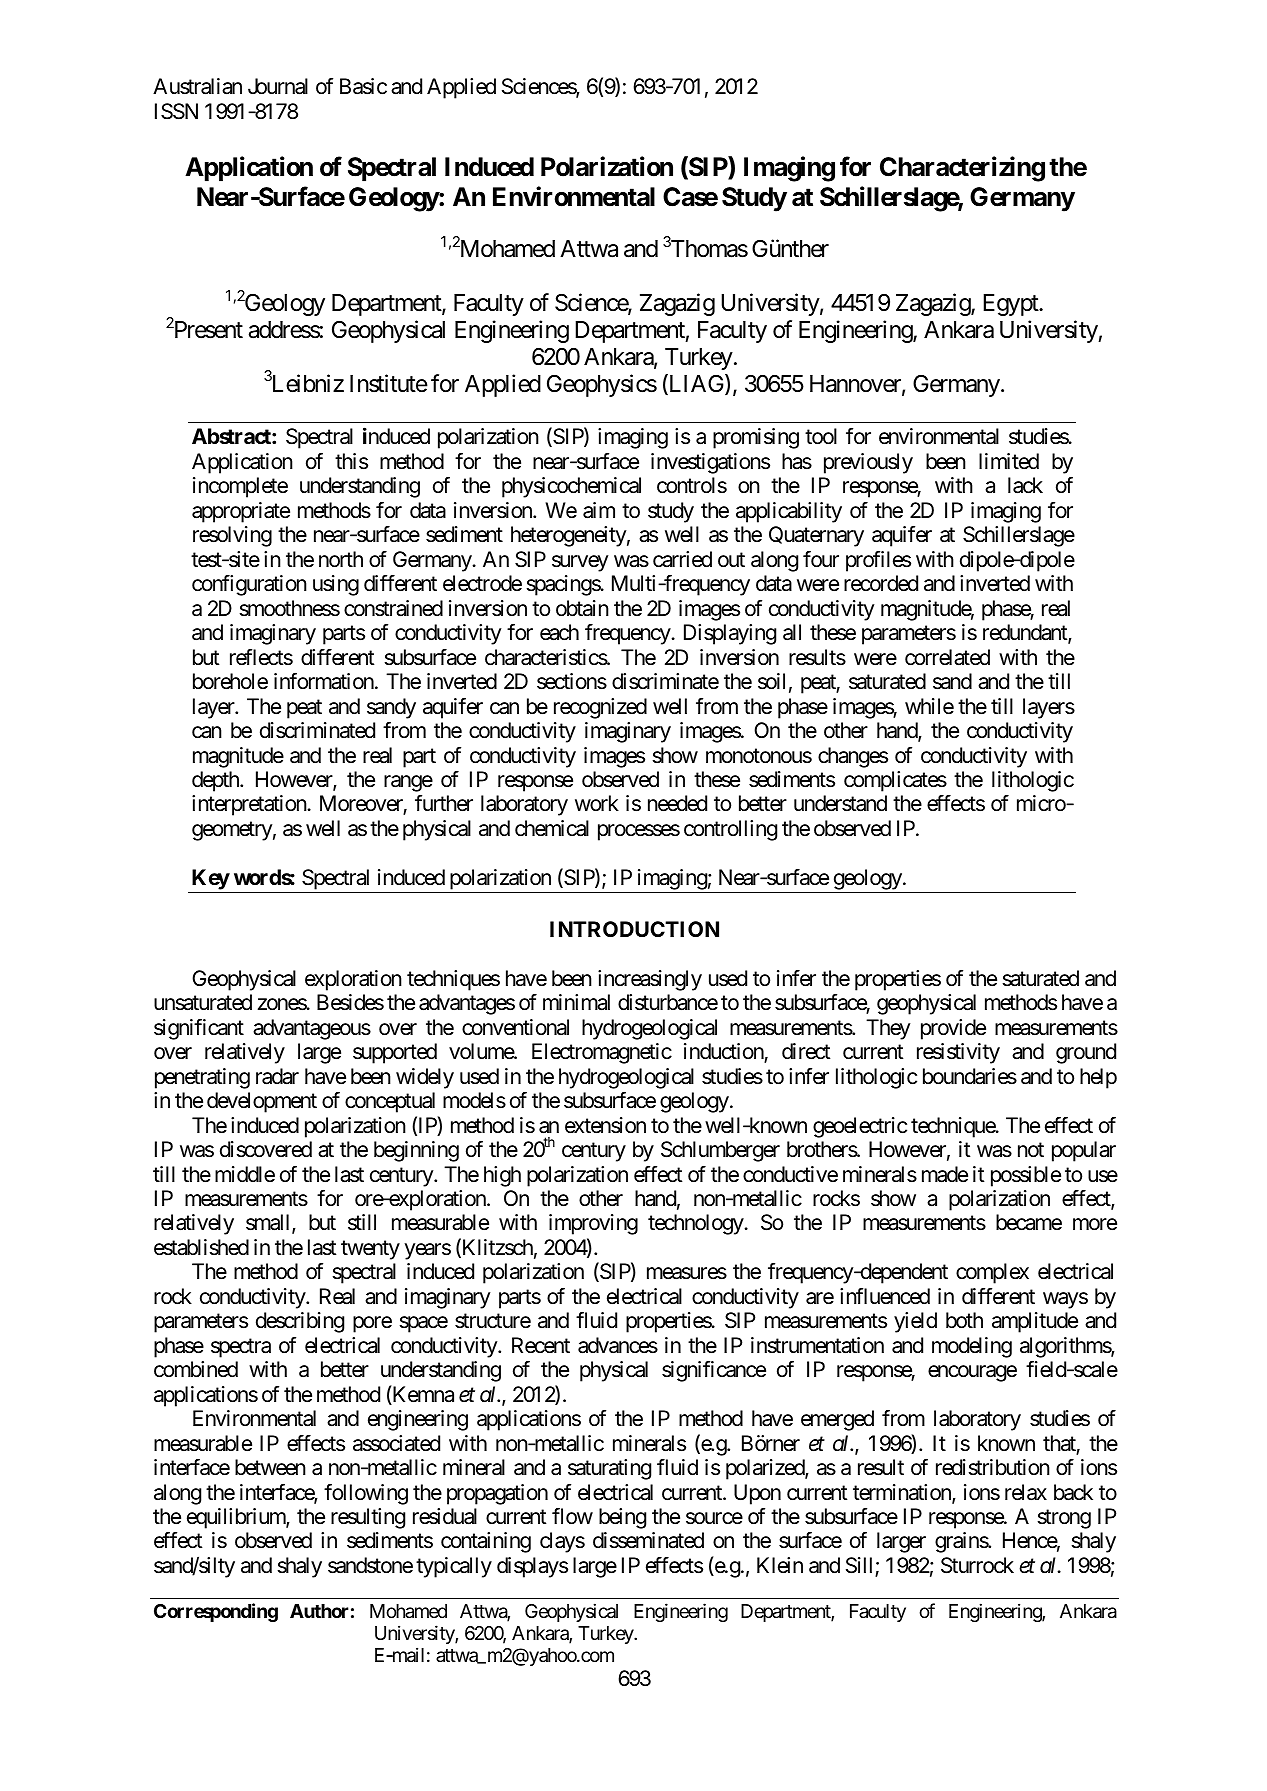  Describe the element at coordinates (216, 1612) in the document. I see `Corresponding` at that location.
